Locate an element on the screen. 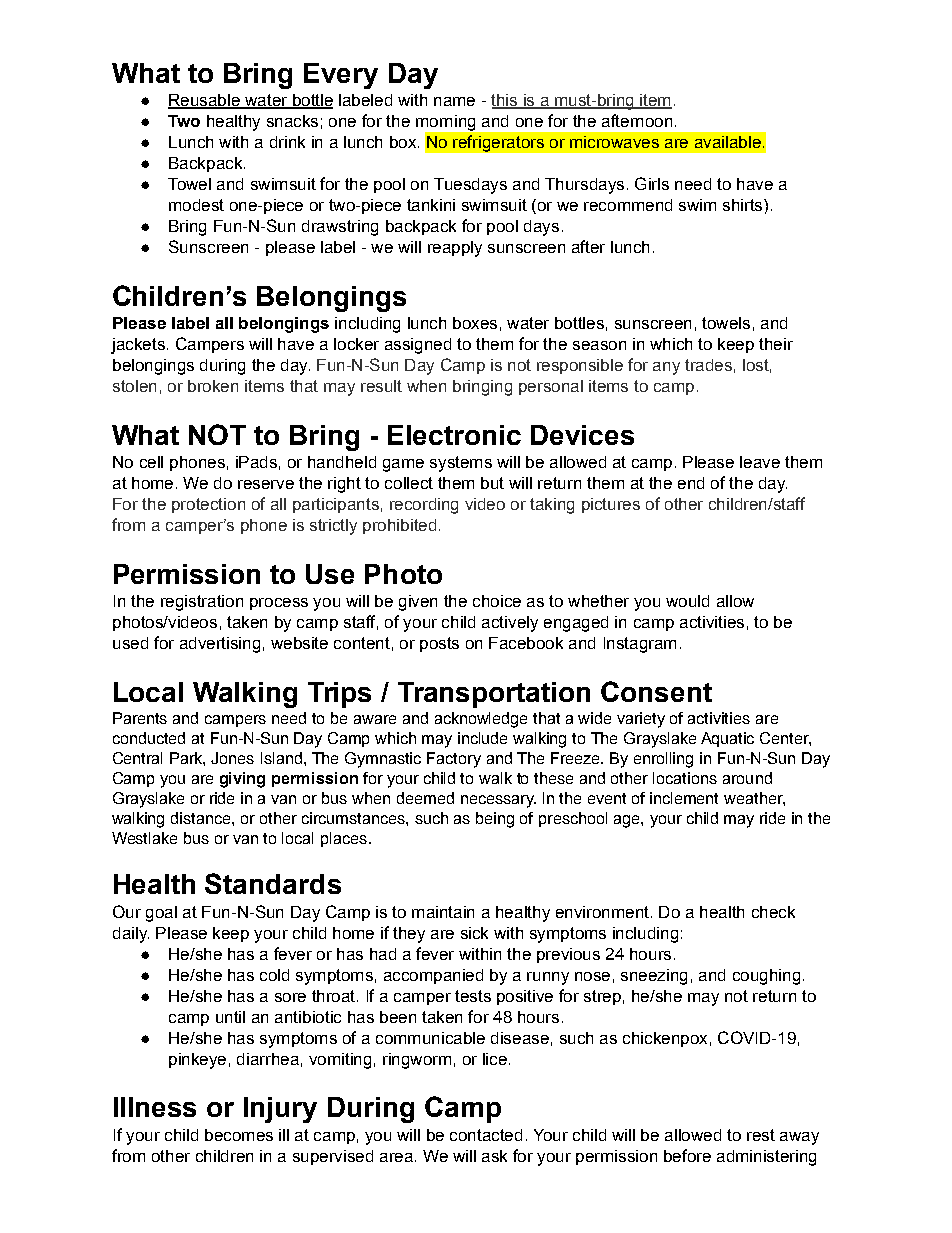 This screenshot has height=1233, width=952. Reusable is located at coordinates (205, 101).
